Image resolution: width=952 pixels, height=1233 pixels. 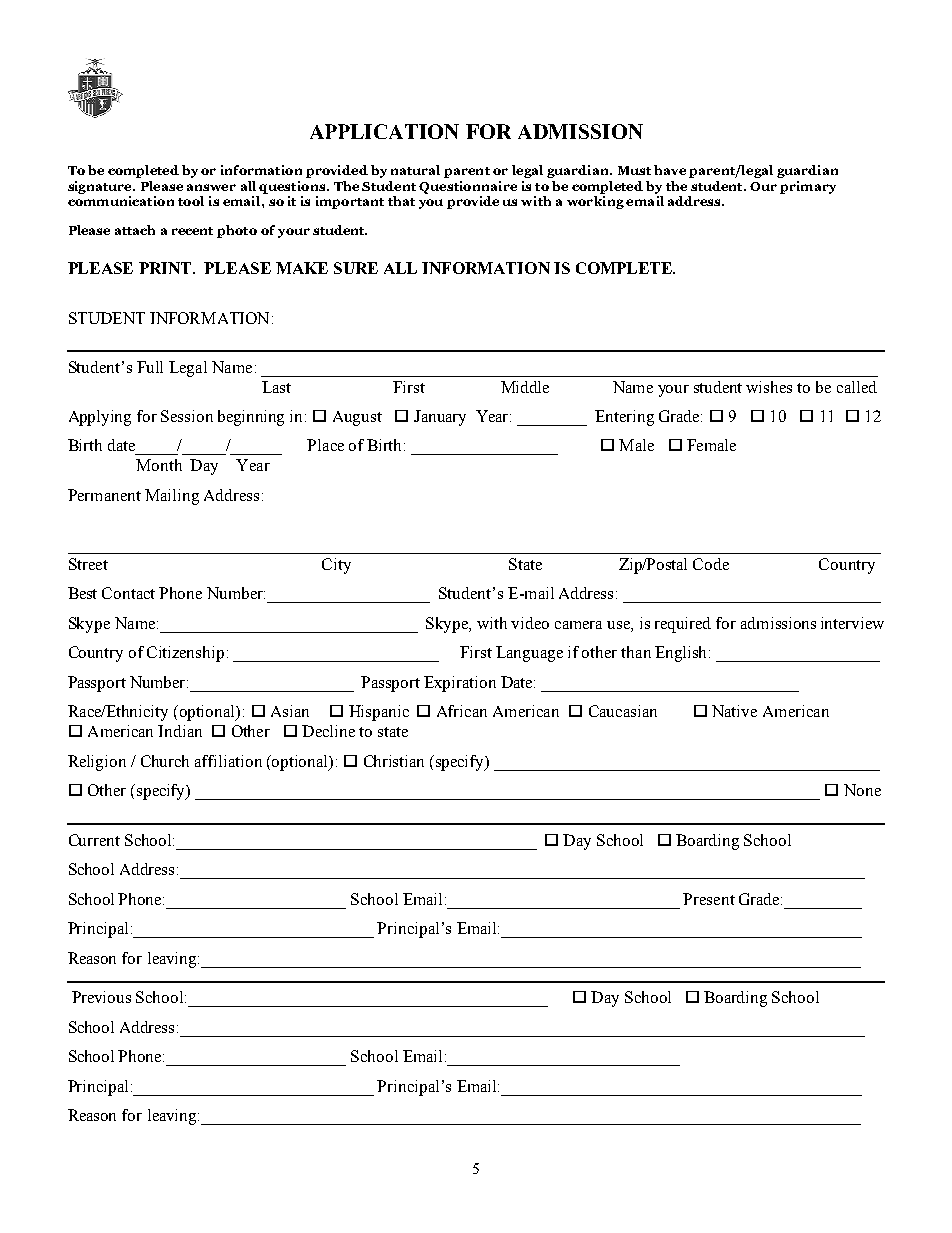 What do you see at coordinates (128, 593) in the screenshot?
I see `Contact` at bounding box center [128, 593].
